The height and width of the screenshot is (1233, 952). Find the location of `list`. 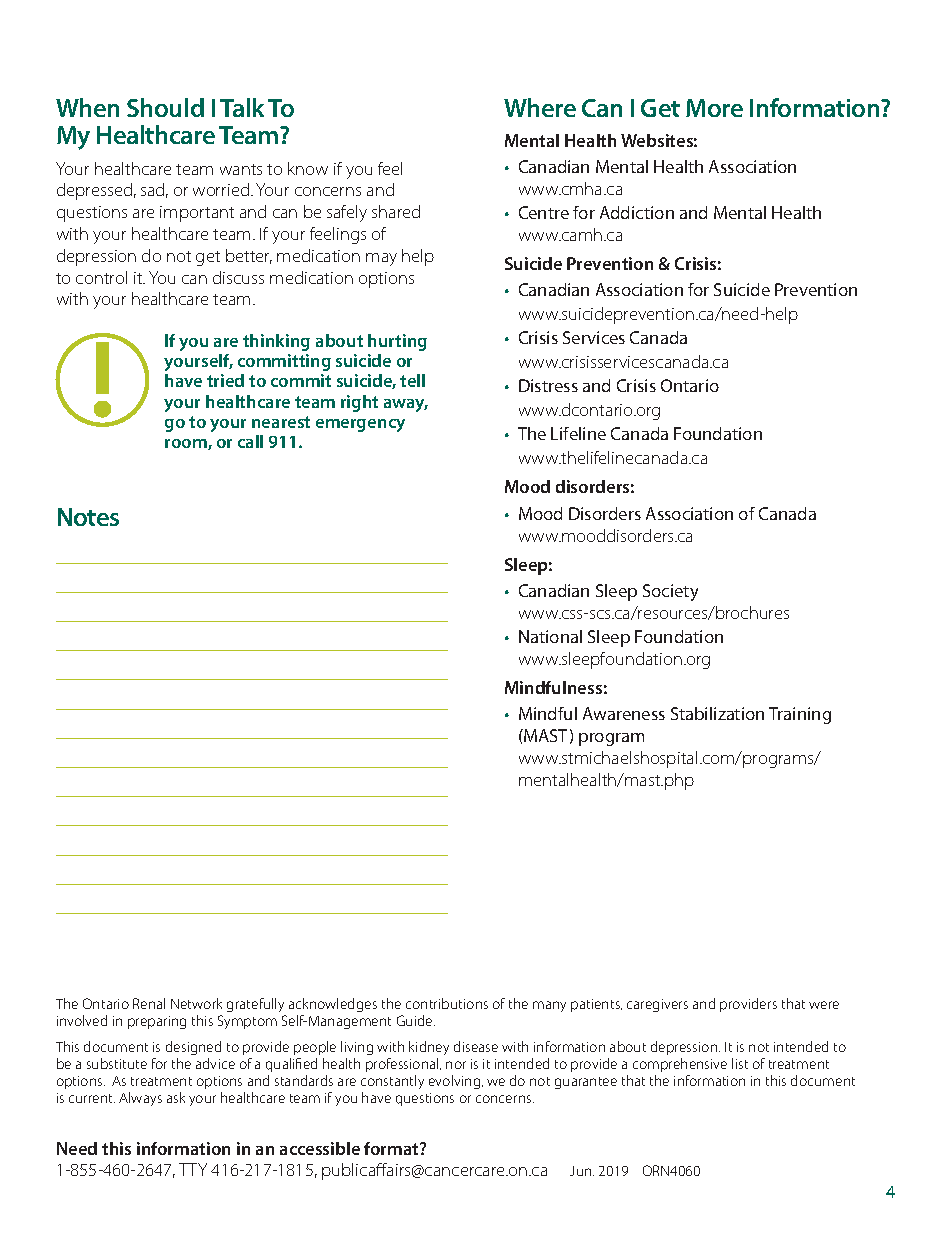

list is located at coordinates (740, 1063).
